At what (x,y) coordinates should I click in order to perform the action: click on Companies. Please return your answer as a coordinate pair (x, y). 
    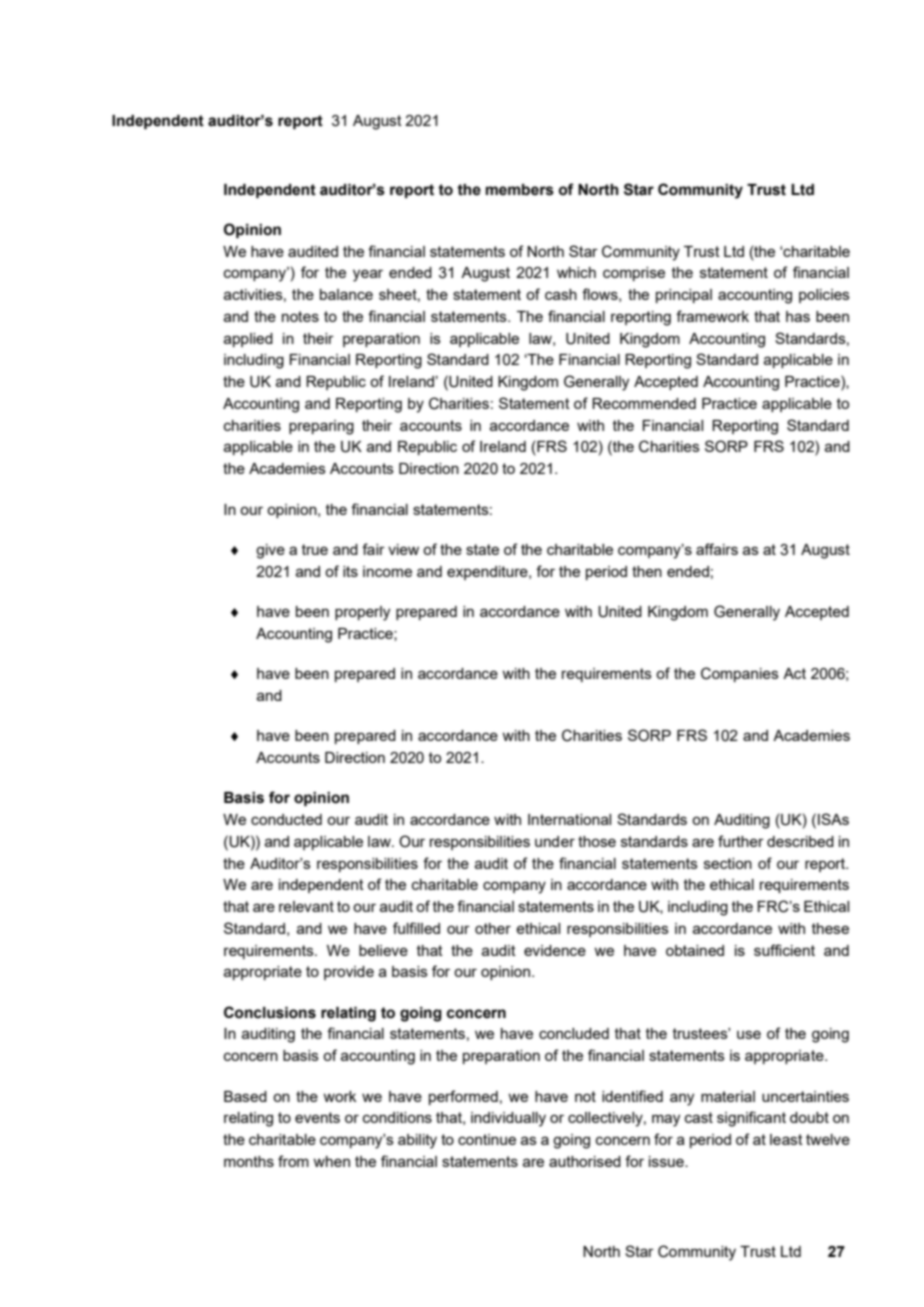
    Looking at the image, I should click on (740, 674).
